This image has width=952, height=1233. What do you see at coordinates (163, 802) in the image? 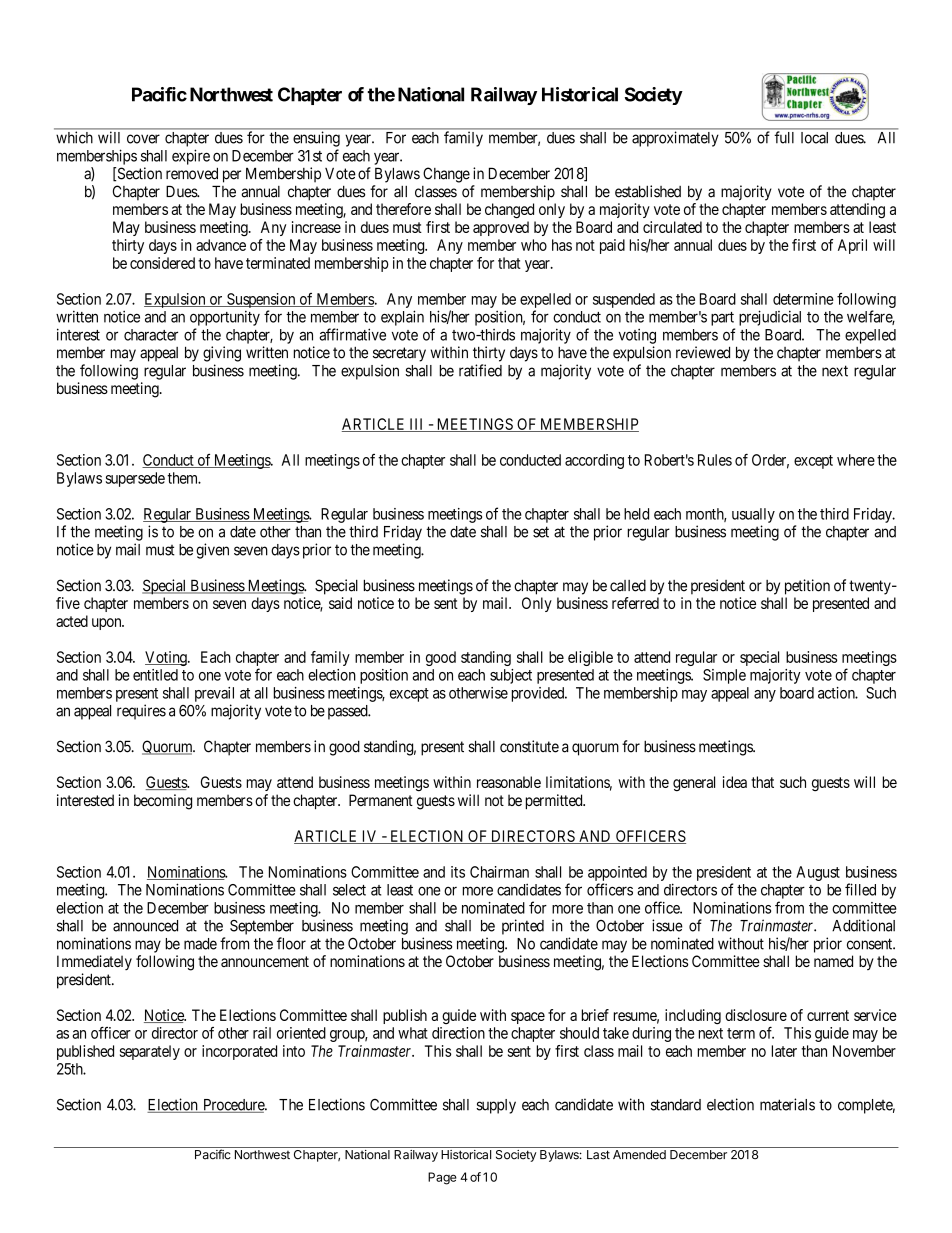
I see `becoming` at bounding box center [163, 802].
